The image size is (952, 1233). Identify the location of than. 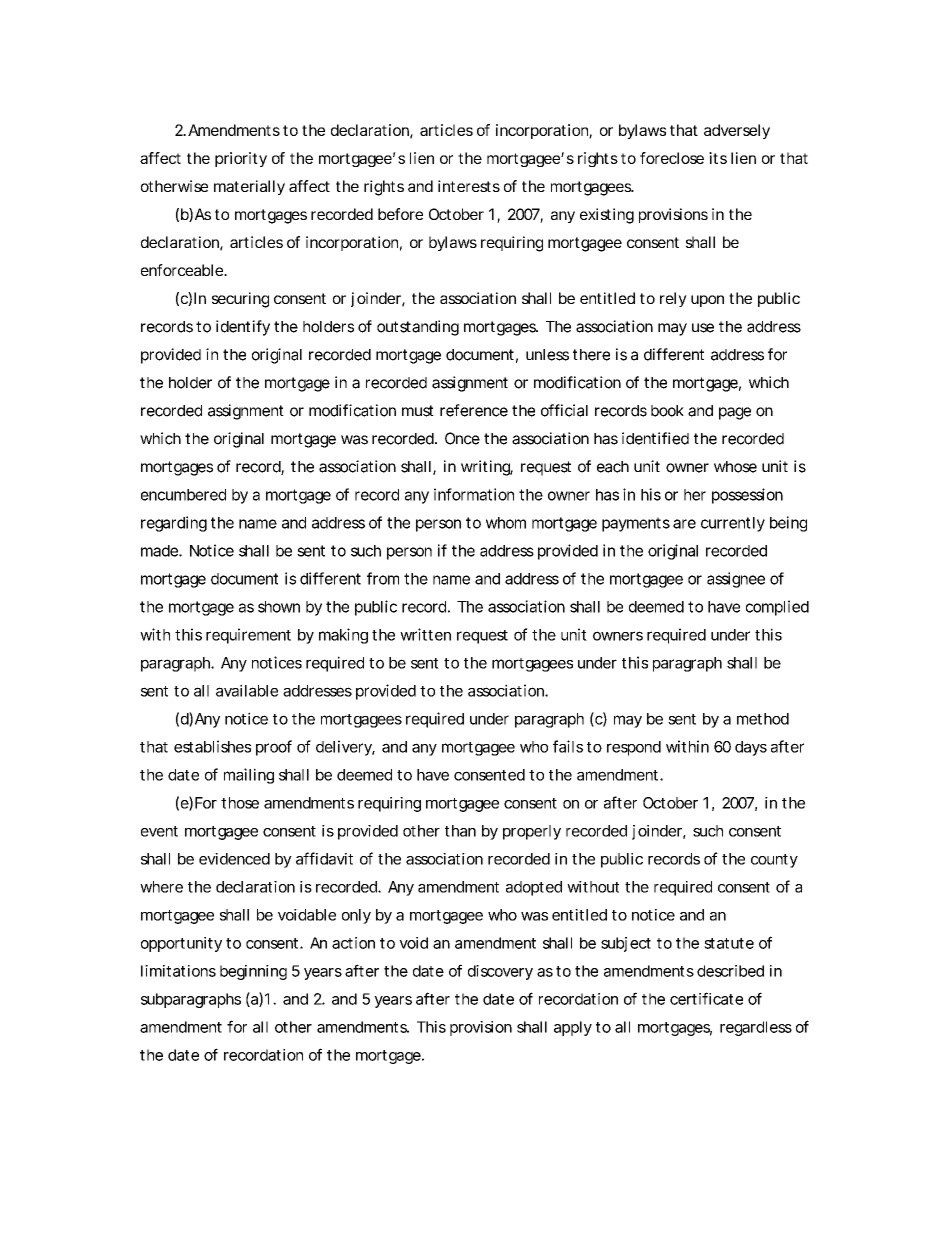
(460, 831).
